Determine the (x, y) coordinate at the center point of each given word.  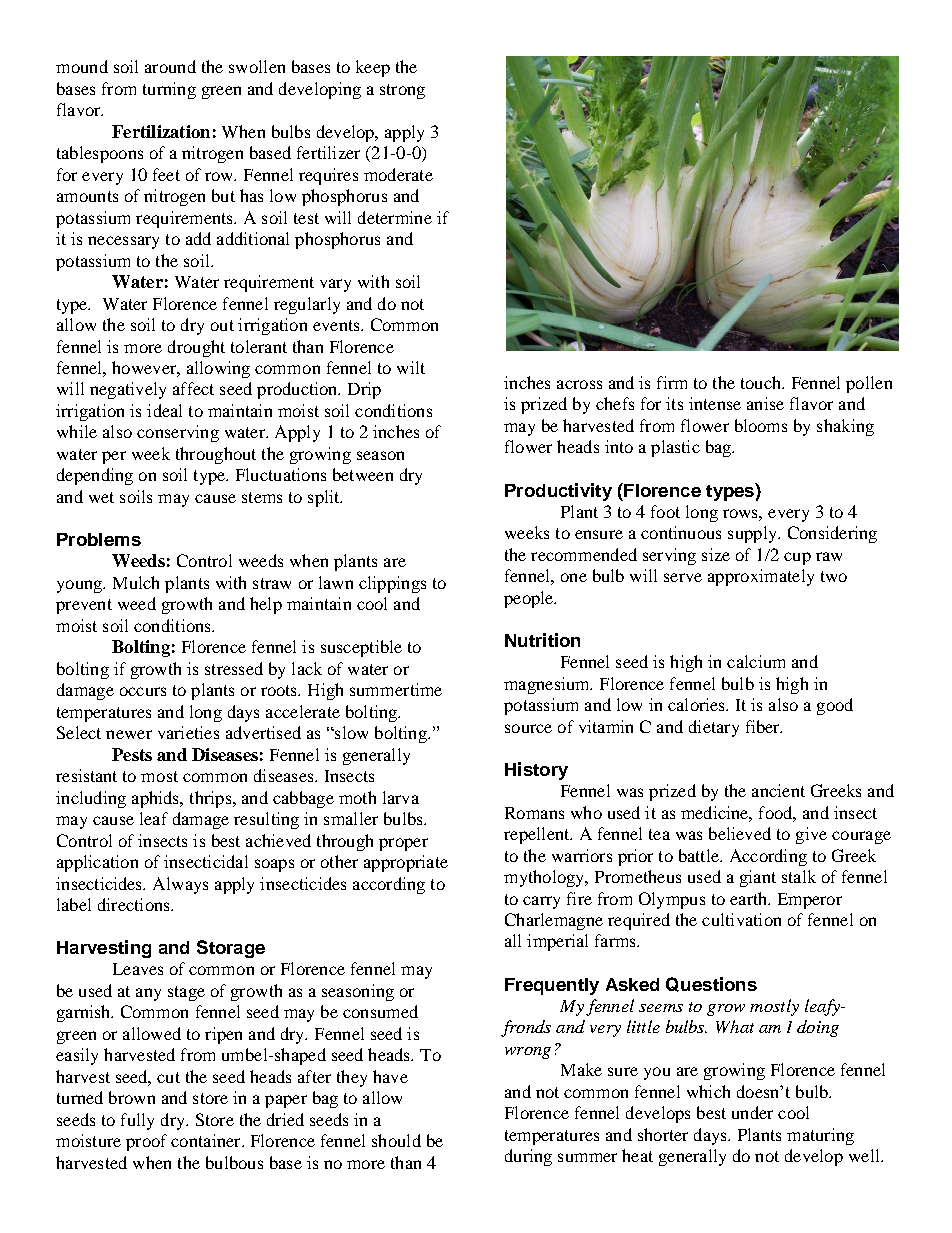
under (752, 1112)
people (530, 599)
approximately (761, 577)
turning (169, 90)
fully (137, 1121)
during (528, 1157)
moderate (398, 174)
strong (402, 91)
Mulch (136, 582)
